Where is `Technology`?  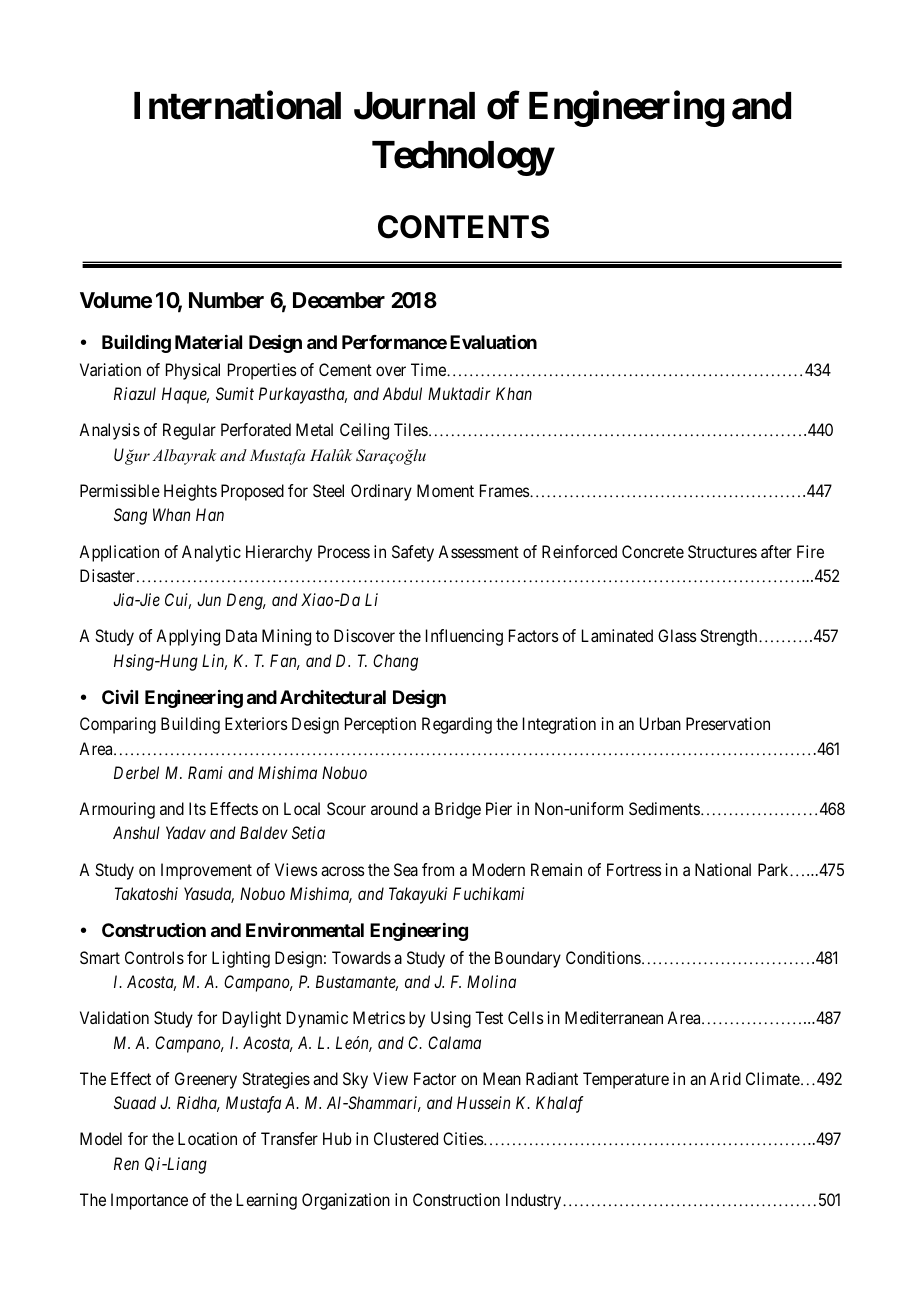 Technology is located at coordinates (463, 158).
